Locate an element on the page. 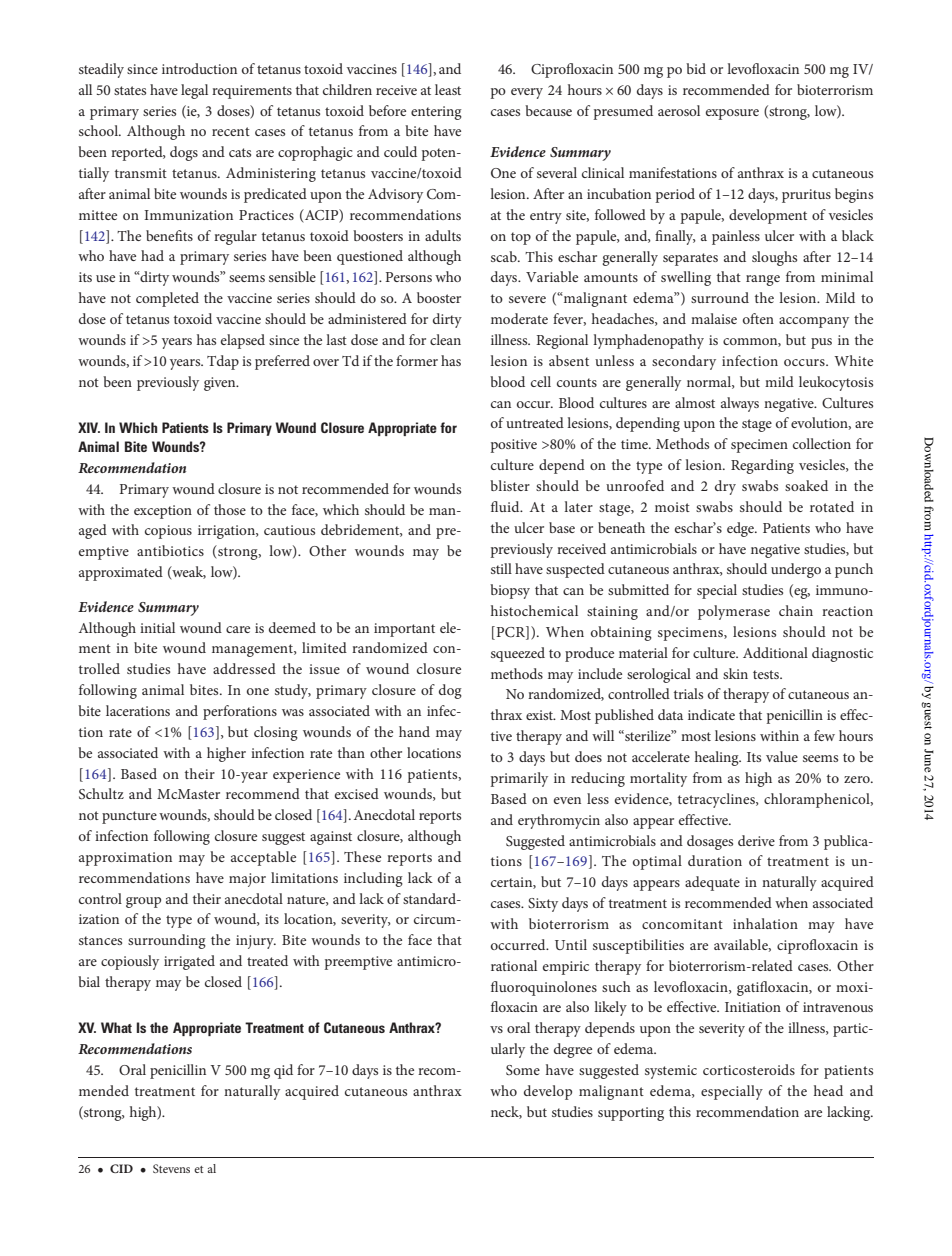 The height and width of the document is (1256, 952). value is located at coordinates (782, 756).
